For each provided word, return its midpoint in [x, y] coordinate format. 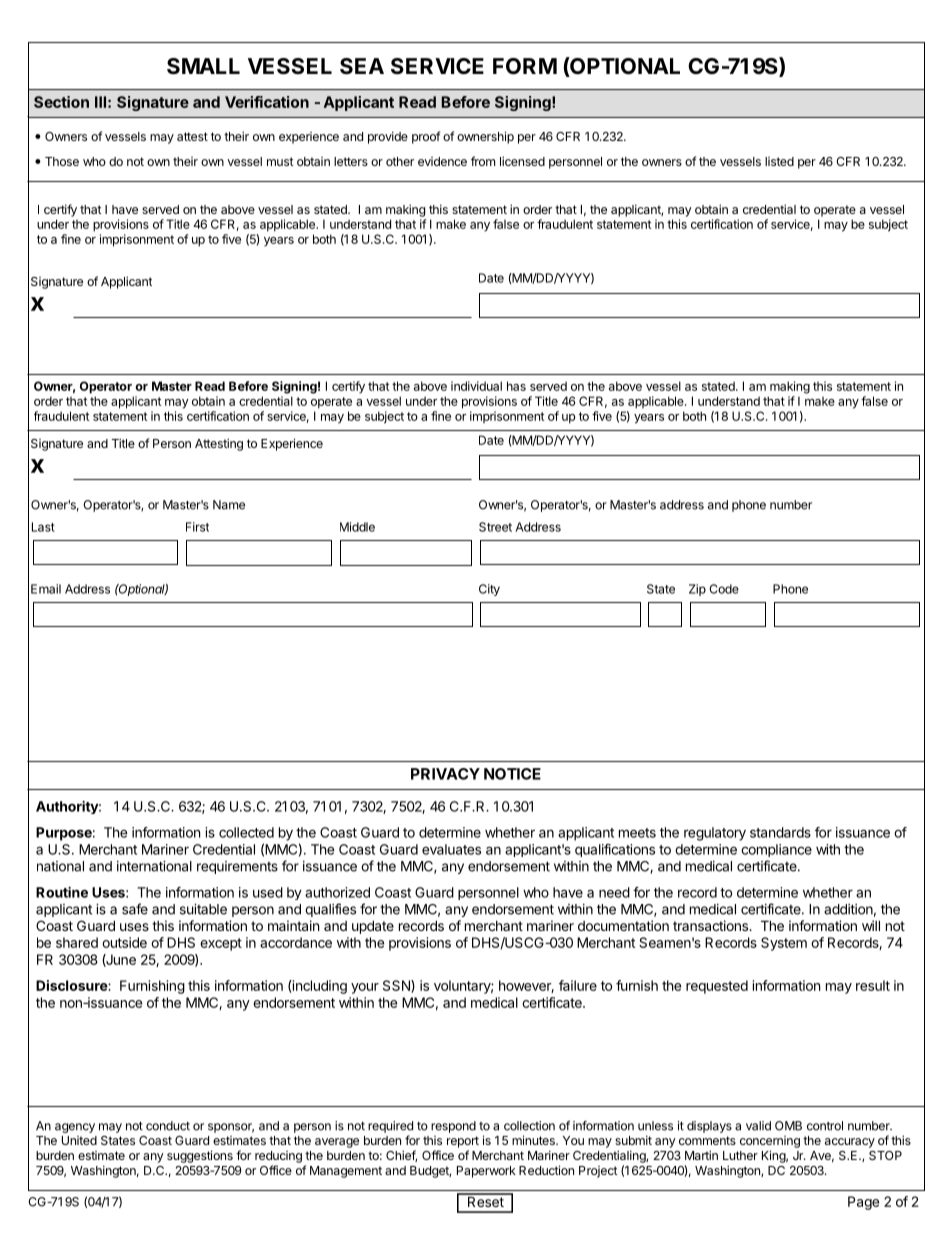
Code [724, 589]
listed [779, 161]
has [516, 386]
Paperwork [486, 1172]
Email [46, 589]
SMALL [203, 66]
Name [229, 505]
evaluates [451, 849]
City [489, 590]
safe [135, 909]
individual [476, 386]
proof [426, 137]
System [784, 944]
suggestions [200, 1156]
